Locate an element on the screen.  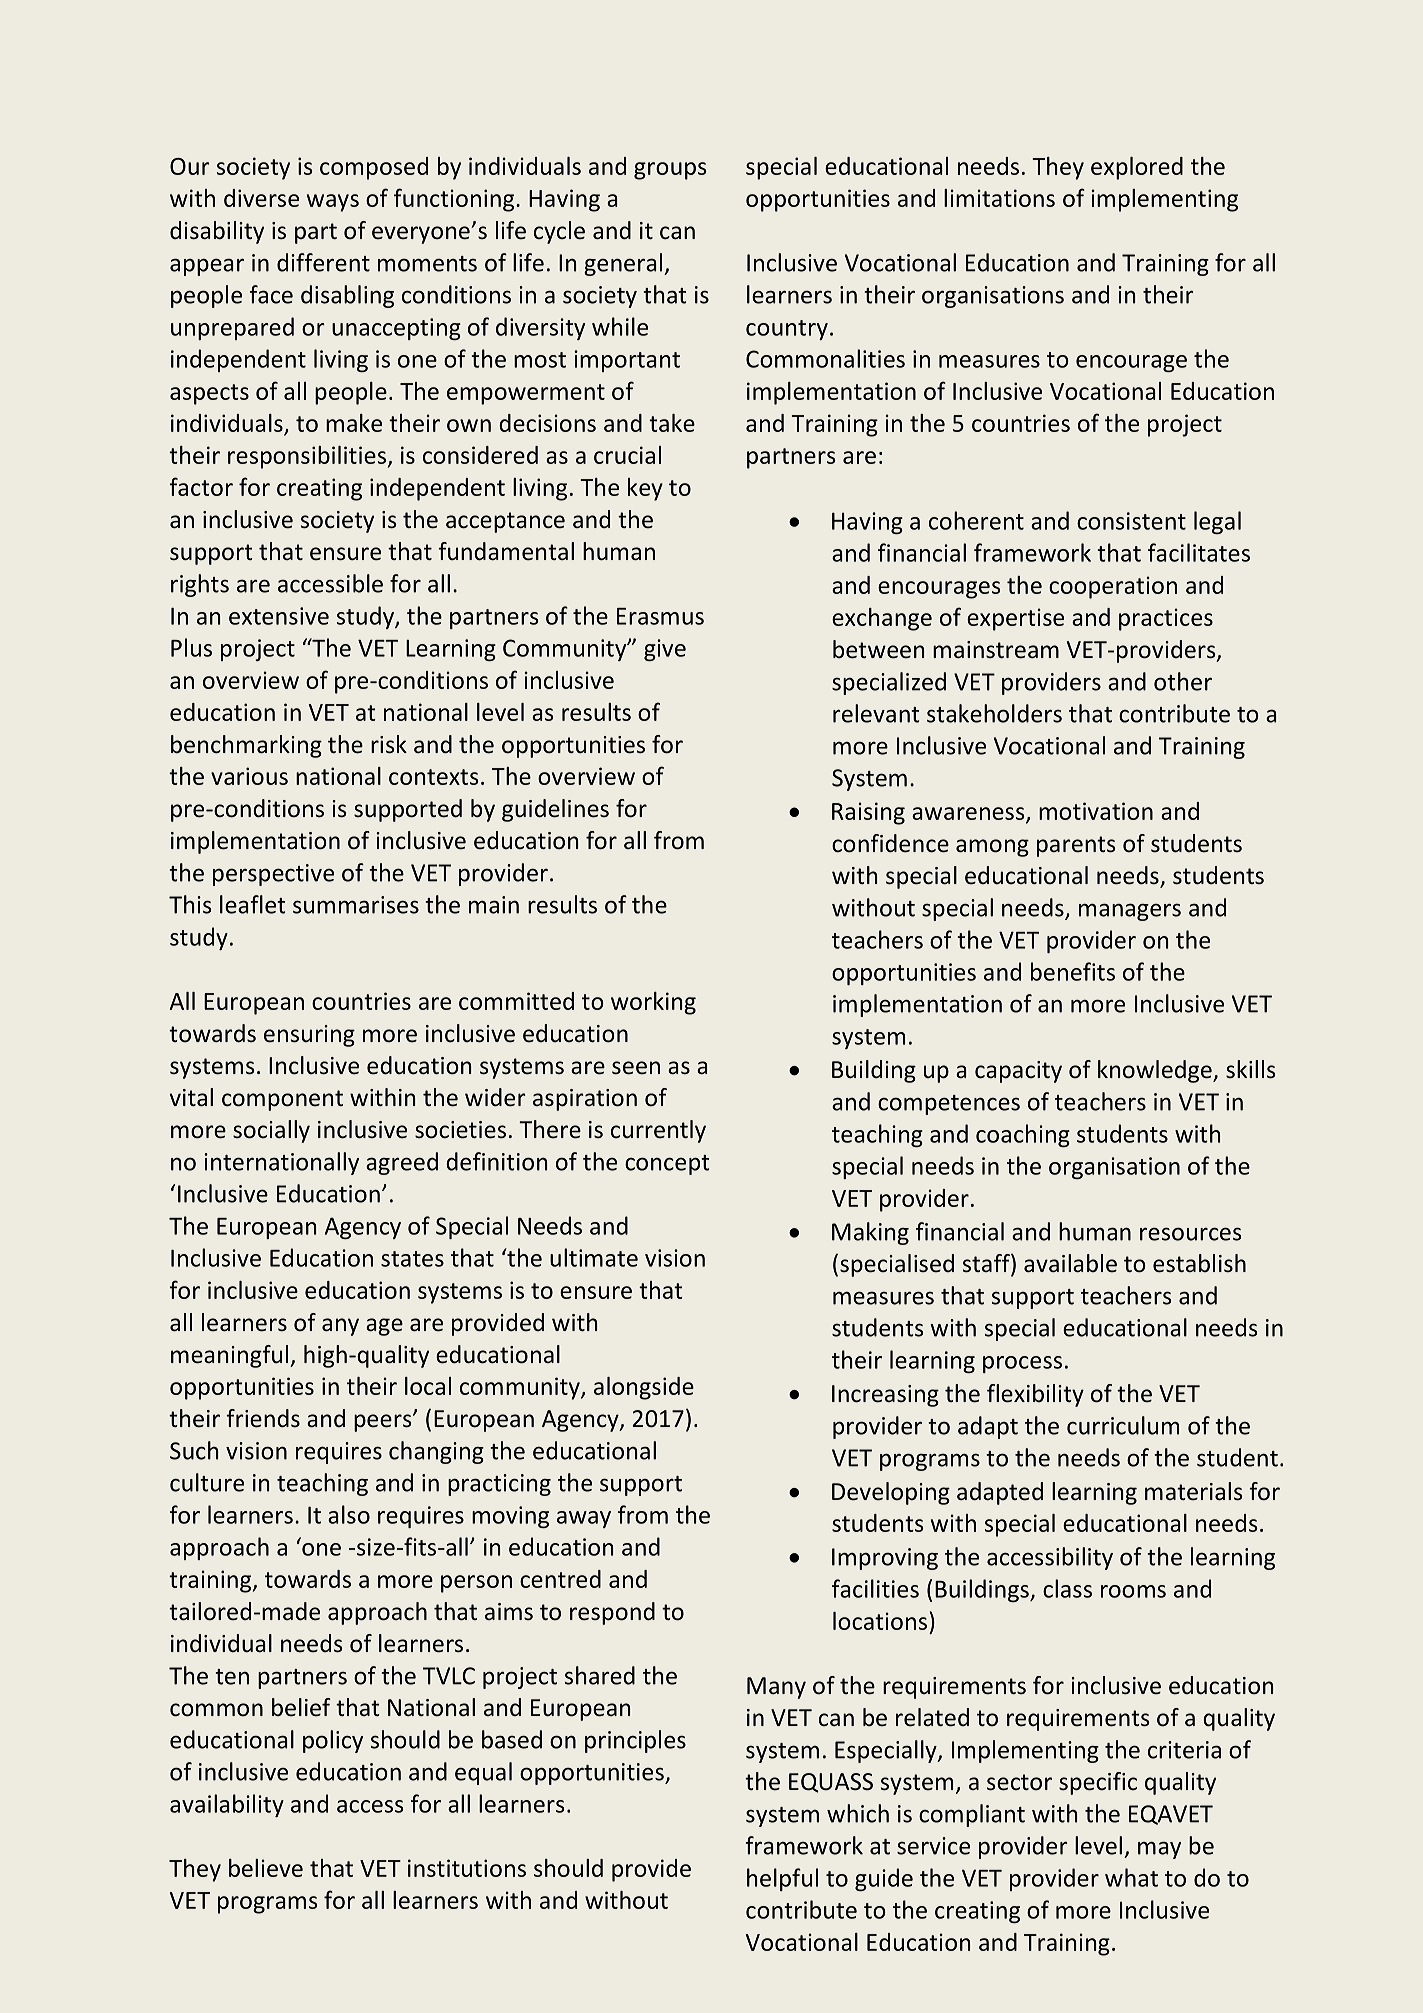
believe is located at coordinates (266, 1868).
